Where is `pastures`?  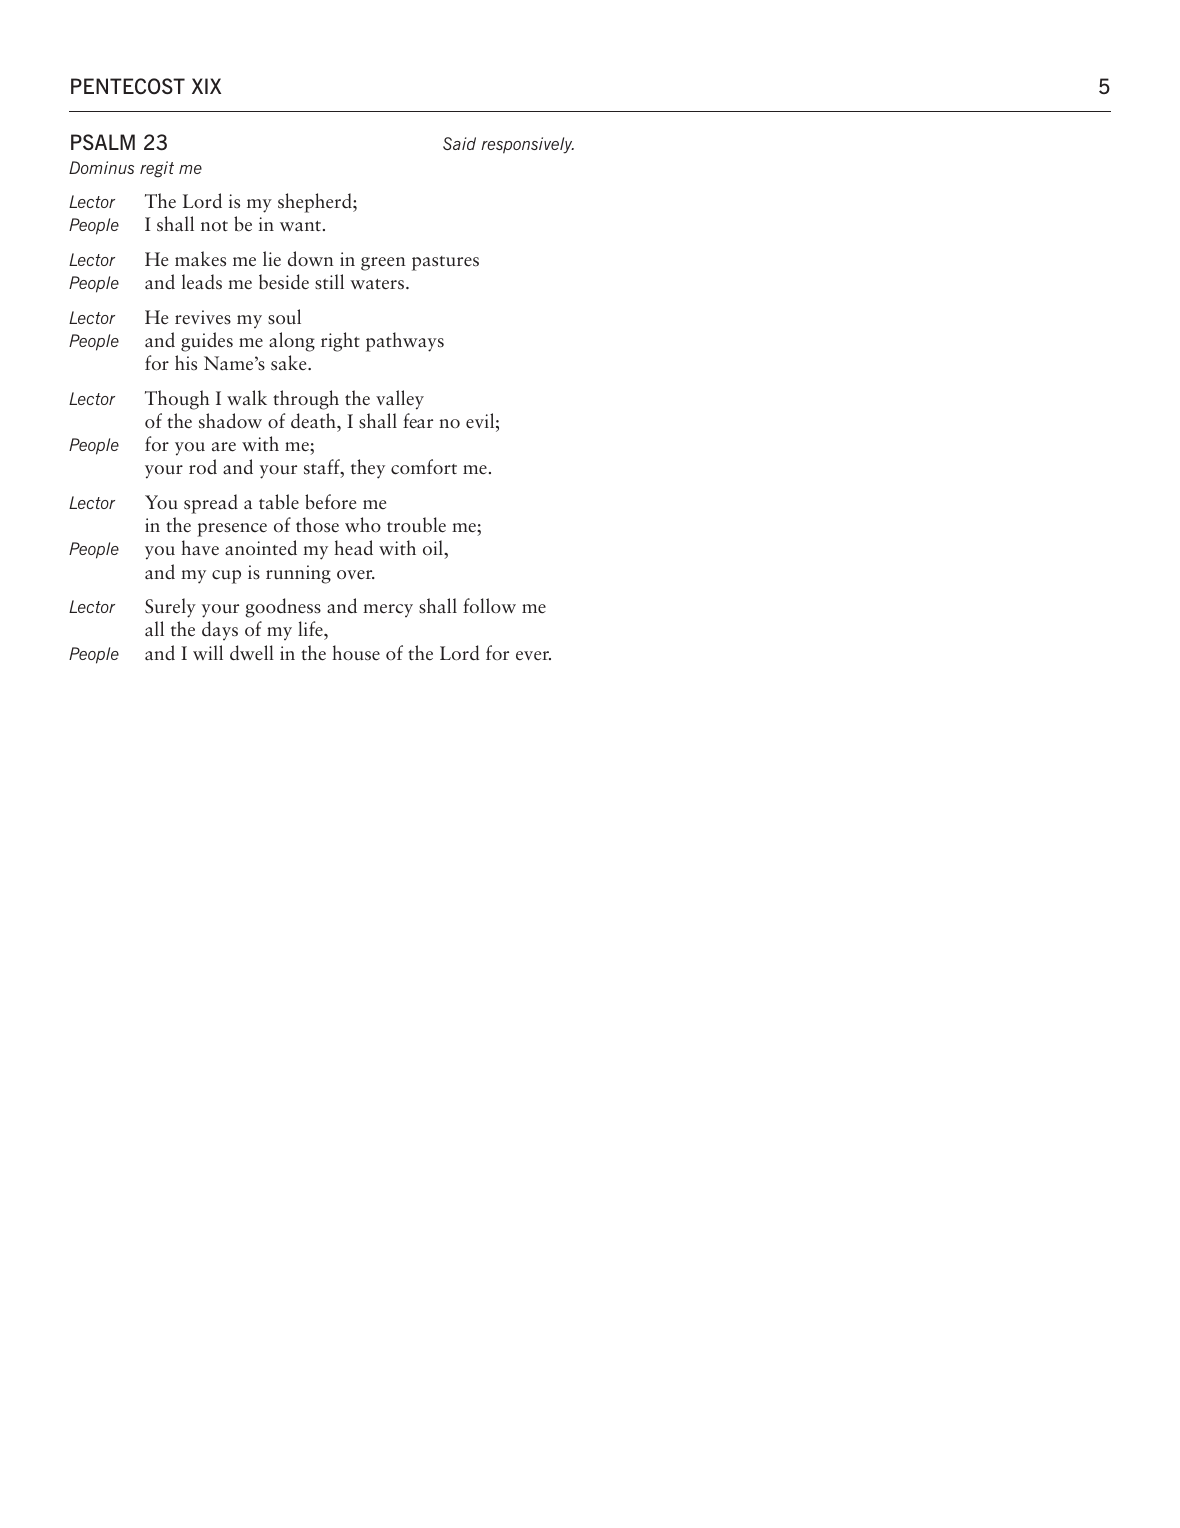
pastures is located at coordinates (445, 263).
